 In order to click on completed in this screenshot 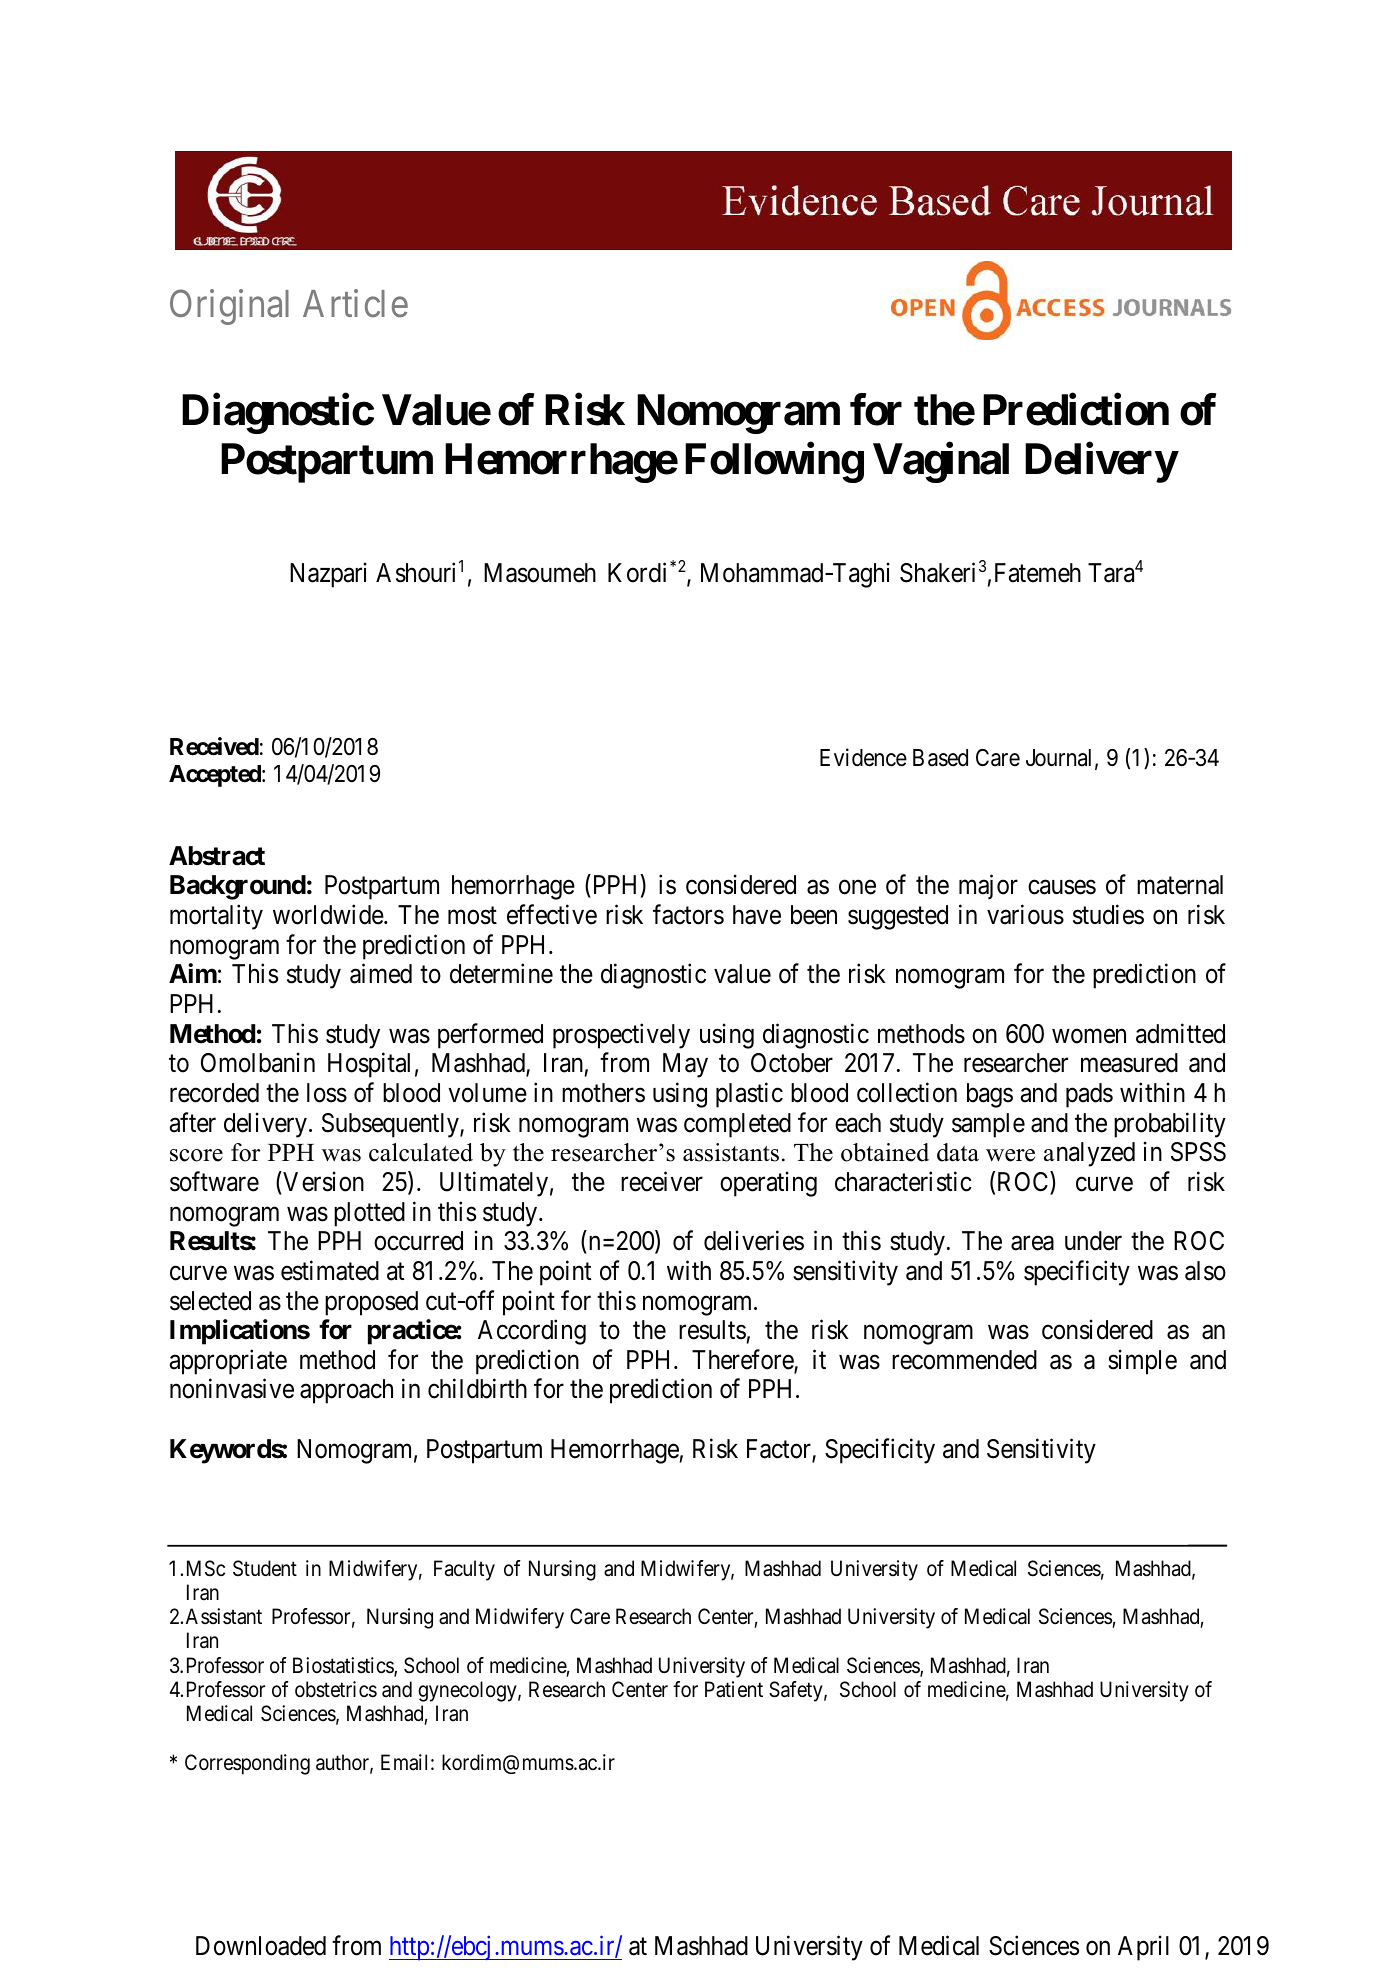, I will do `click(737, 1125)`.
